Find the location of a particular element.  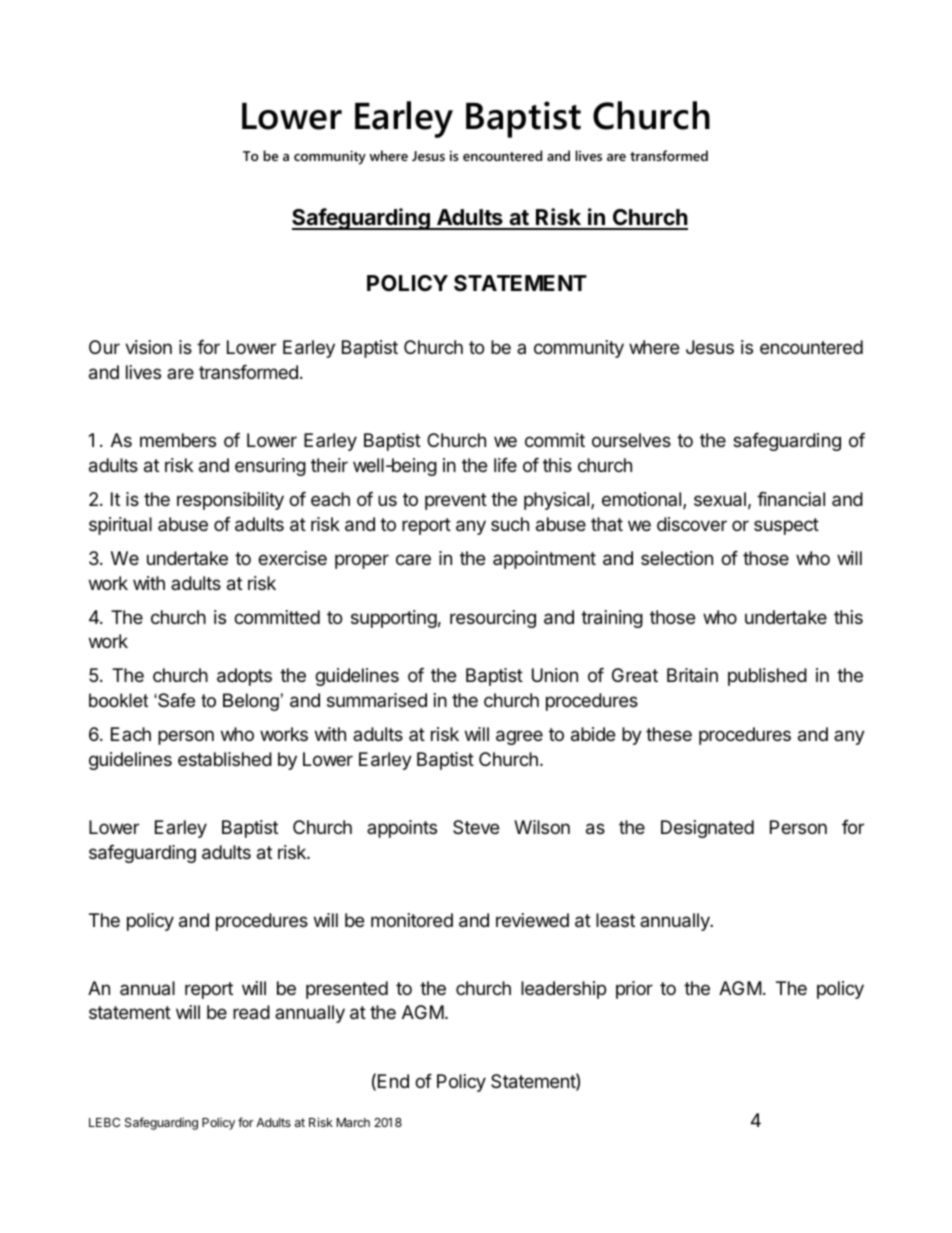

presented is located at coordinates (347, 990).
